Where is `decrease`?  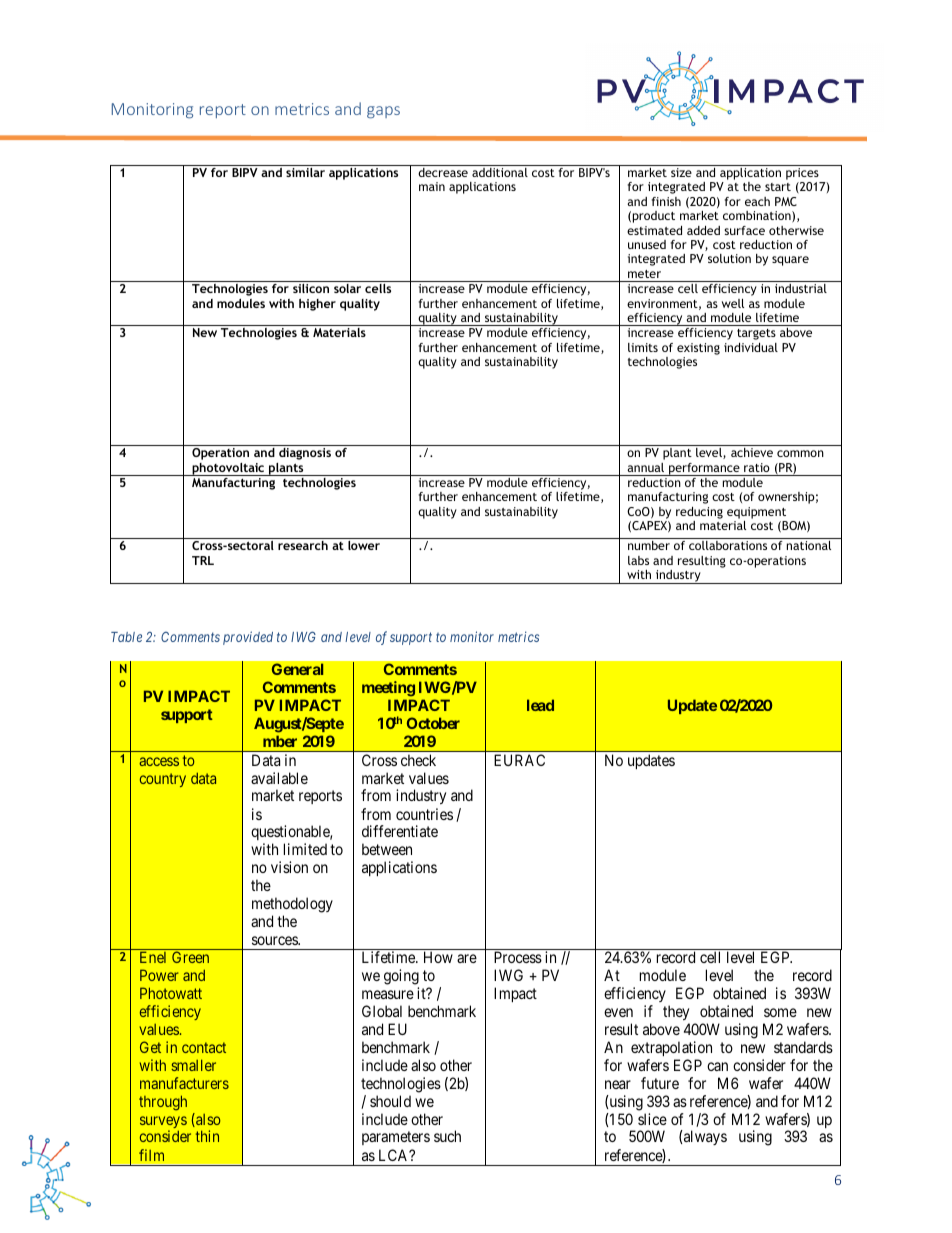
decrease is located at coordinates (443, 172).
